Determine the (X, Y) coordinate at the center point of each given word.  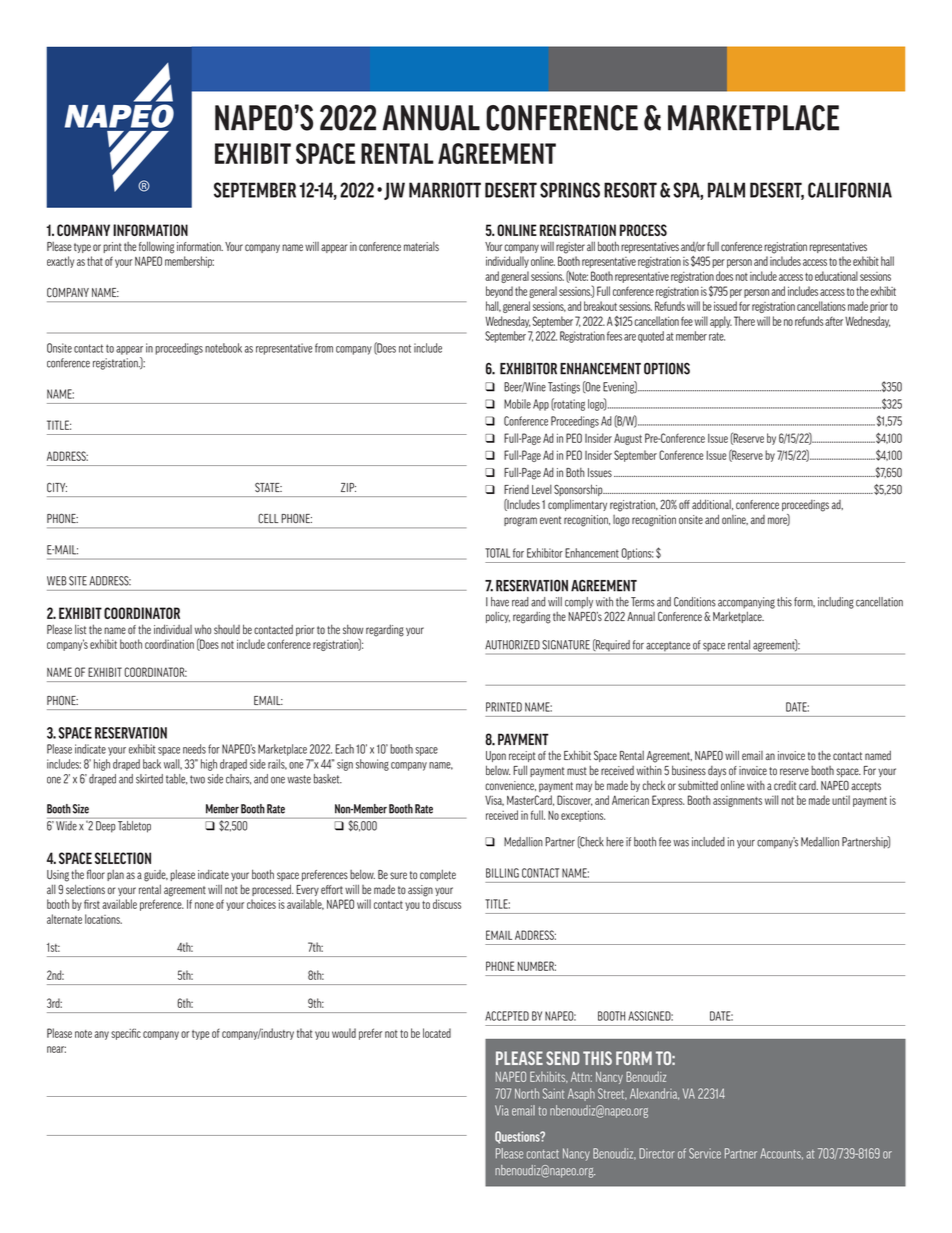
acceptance (668, 647)
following (156, 247)
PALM (726, 190)
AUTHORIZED (512, 645)
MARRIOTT (445, 190)
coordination (169, 644)
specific (126, 1034)
